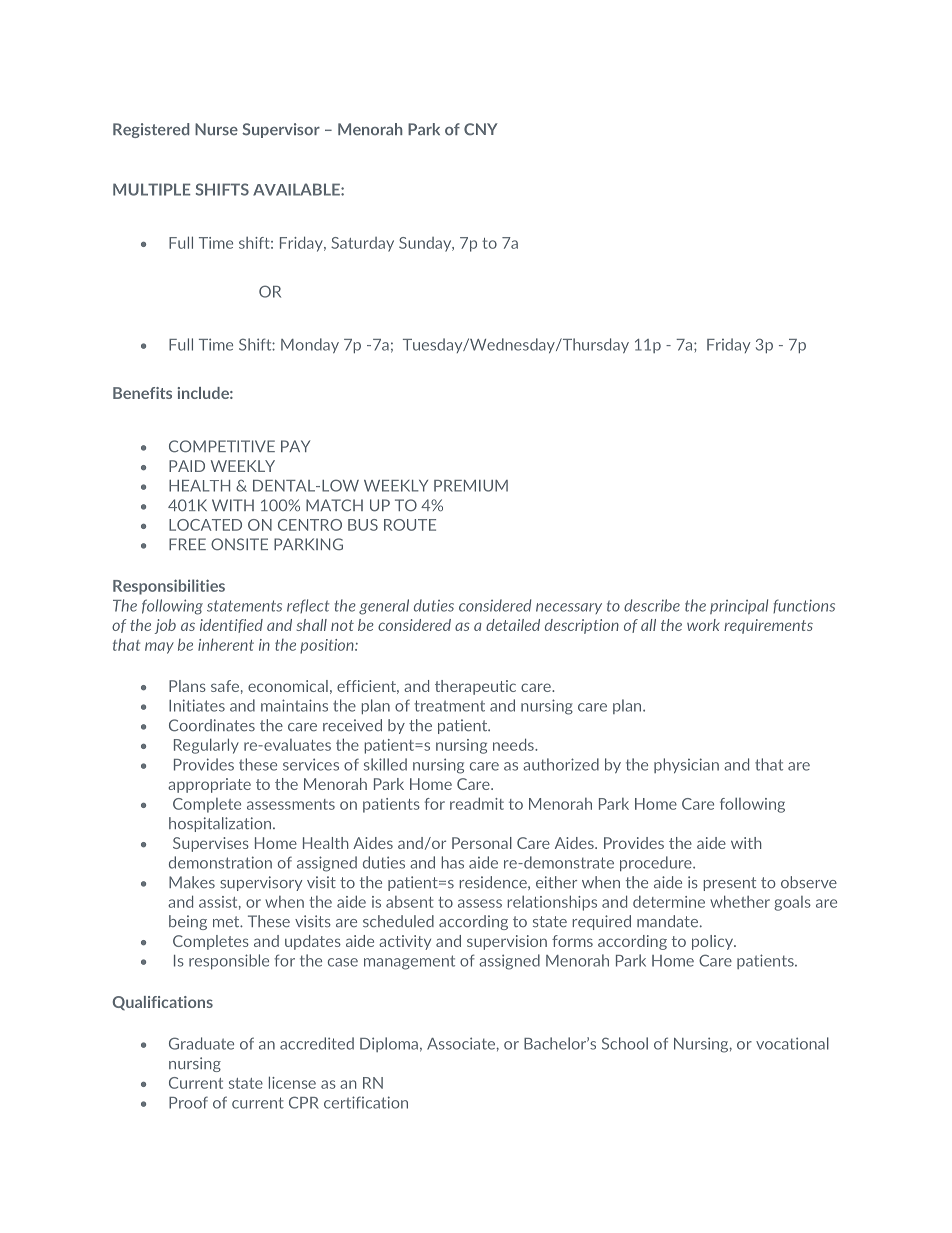 Image resolution: width=952 pixels, height=1233 pixels. I want to click on needs, so click(514, 744).
